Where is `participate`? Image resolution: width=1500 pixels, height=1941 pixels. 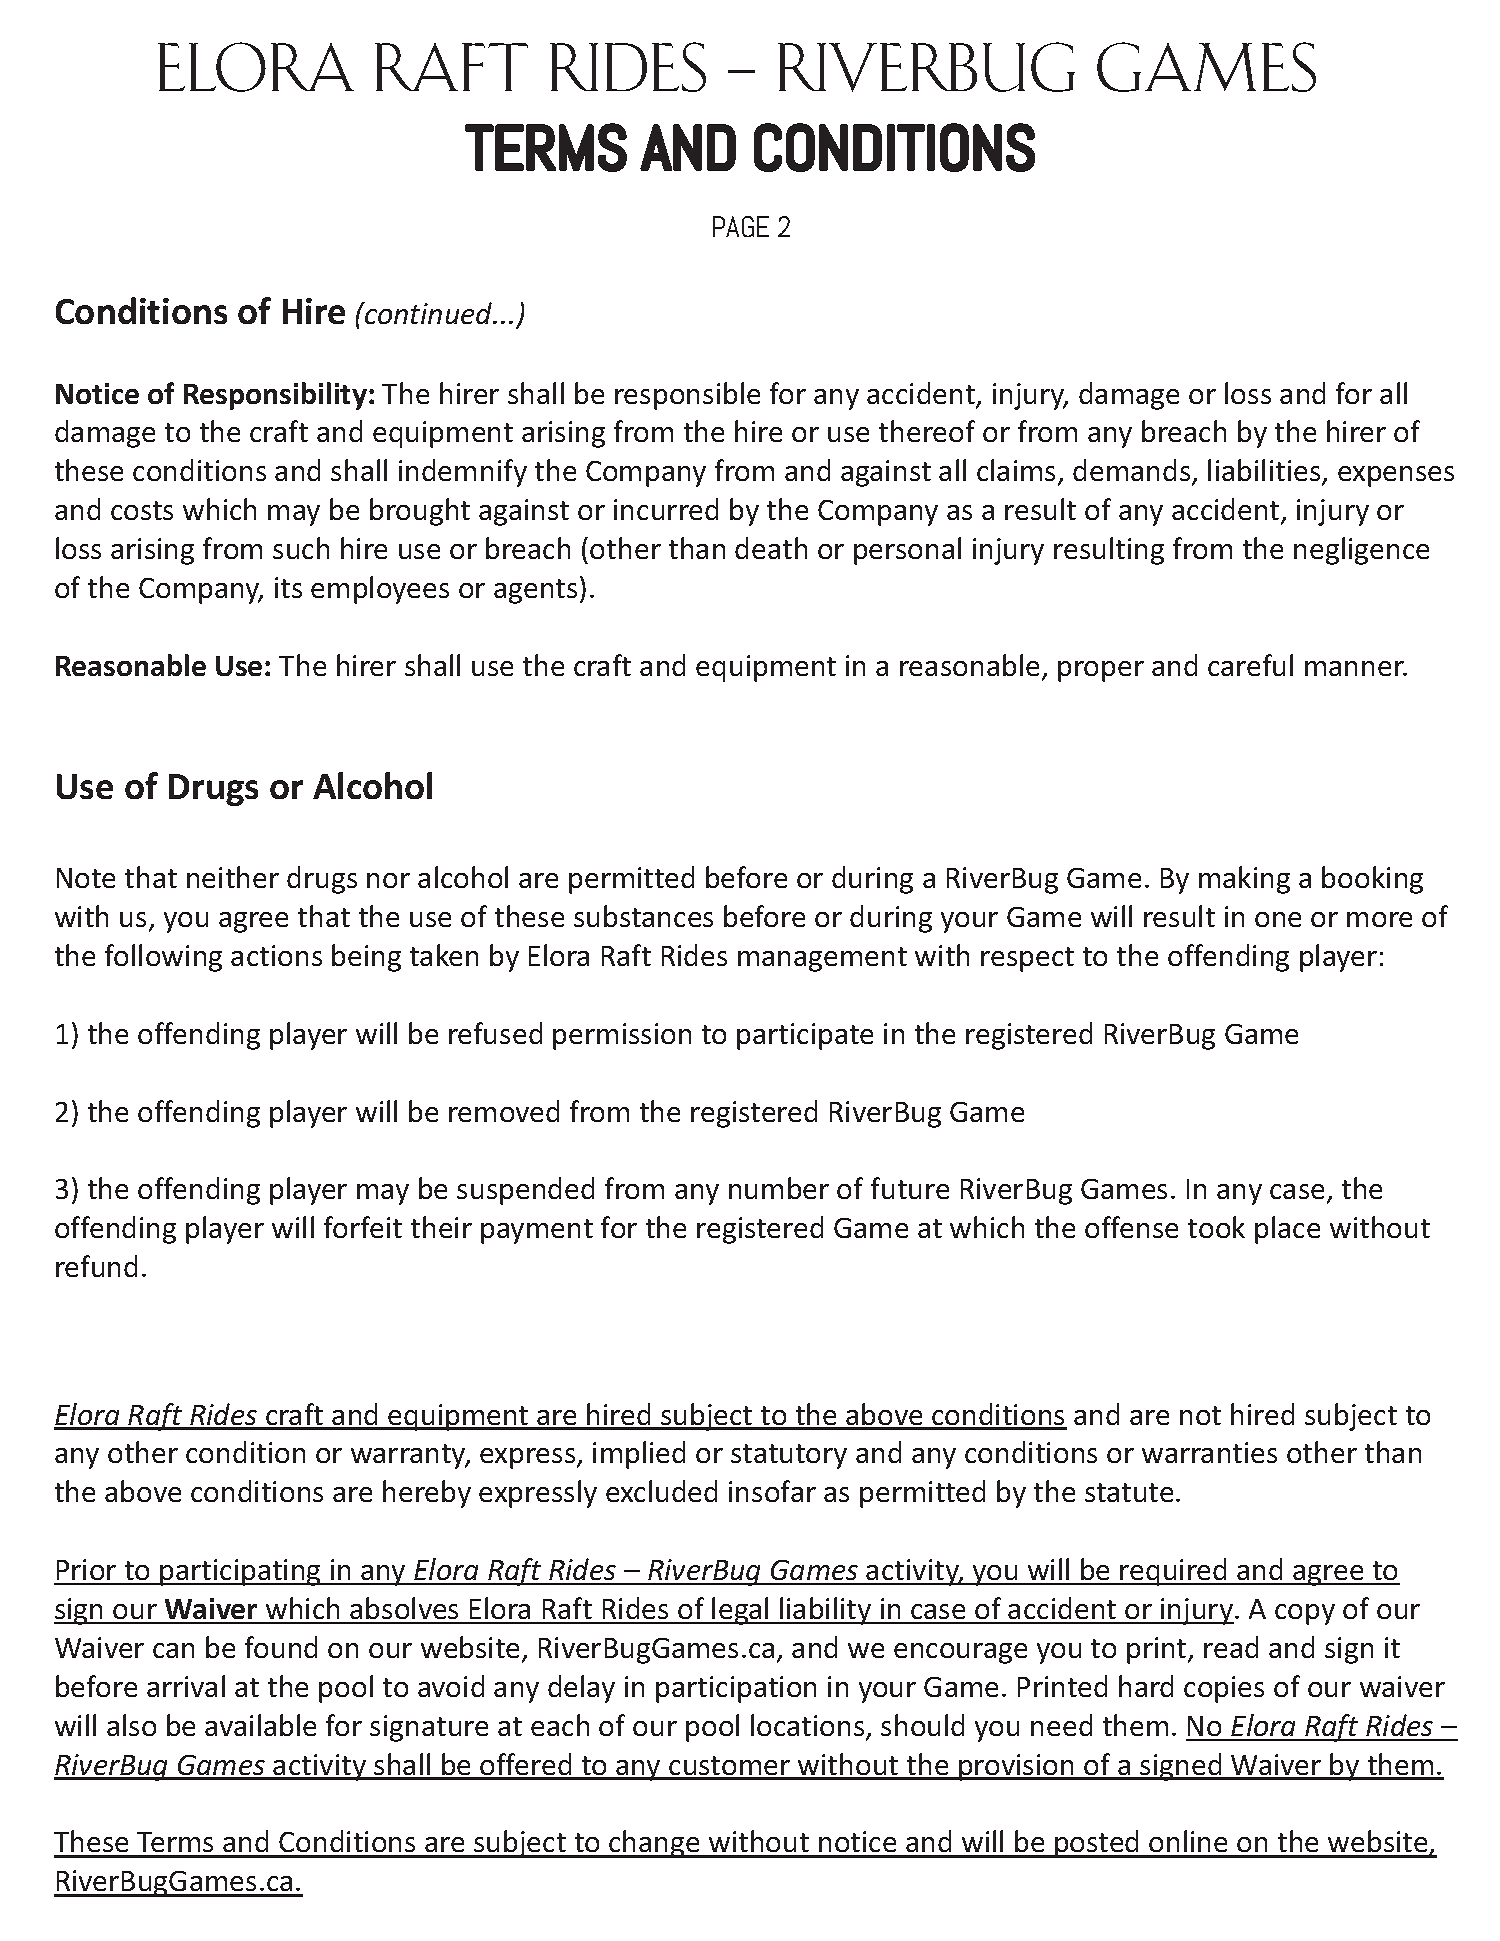
participate is located at coordinates (805, 1036).
